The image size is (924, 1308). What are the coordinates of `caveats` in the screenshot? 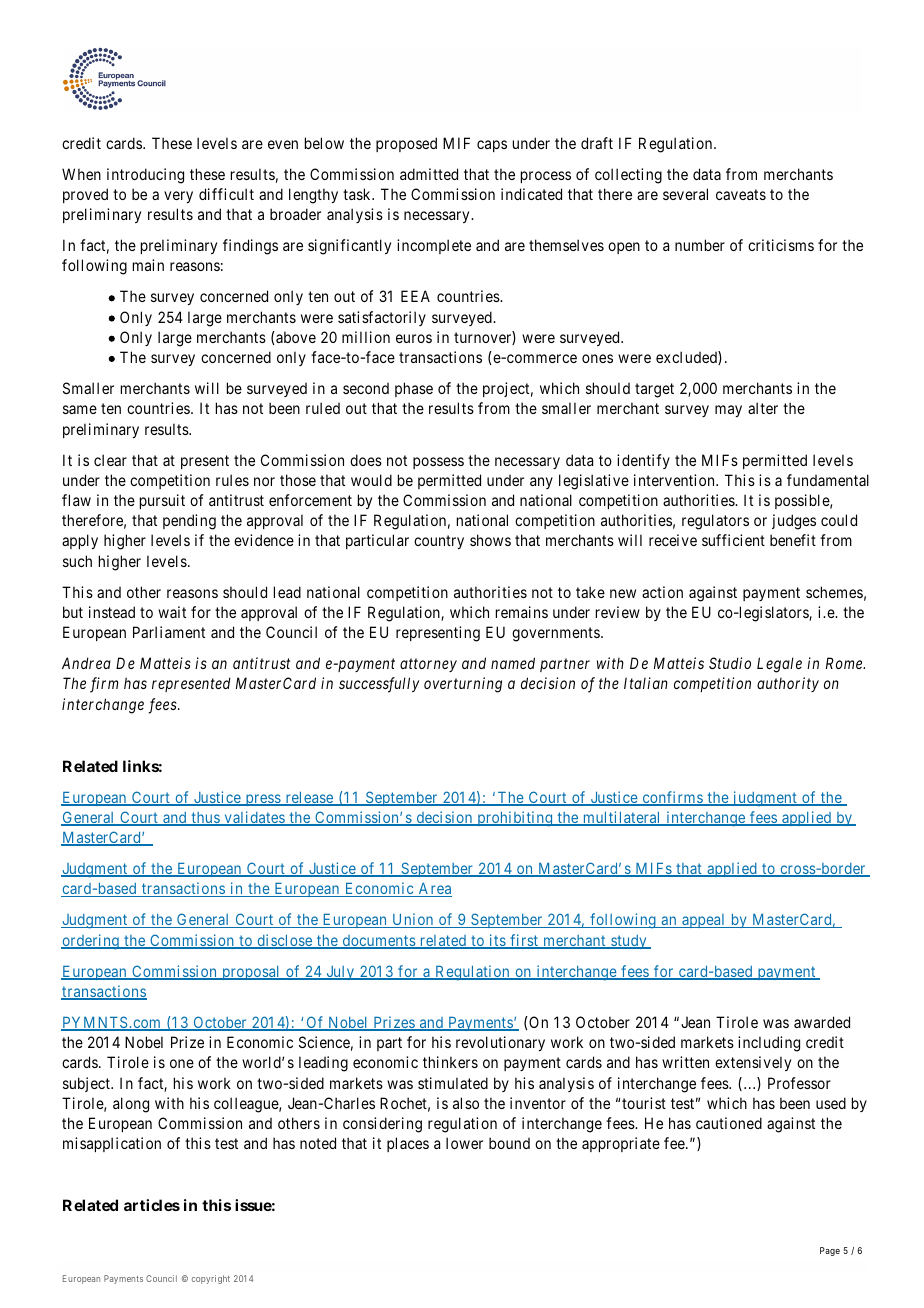 It's located at (741, 194).
